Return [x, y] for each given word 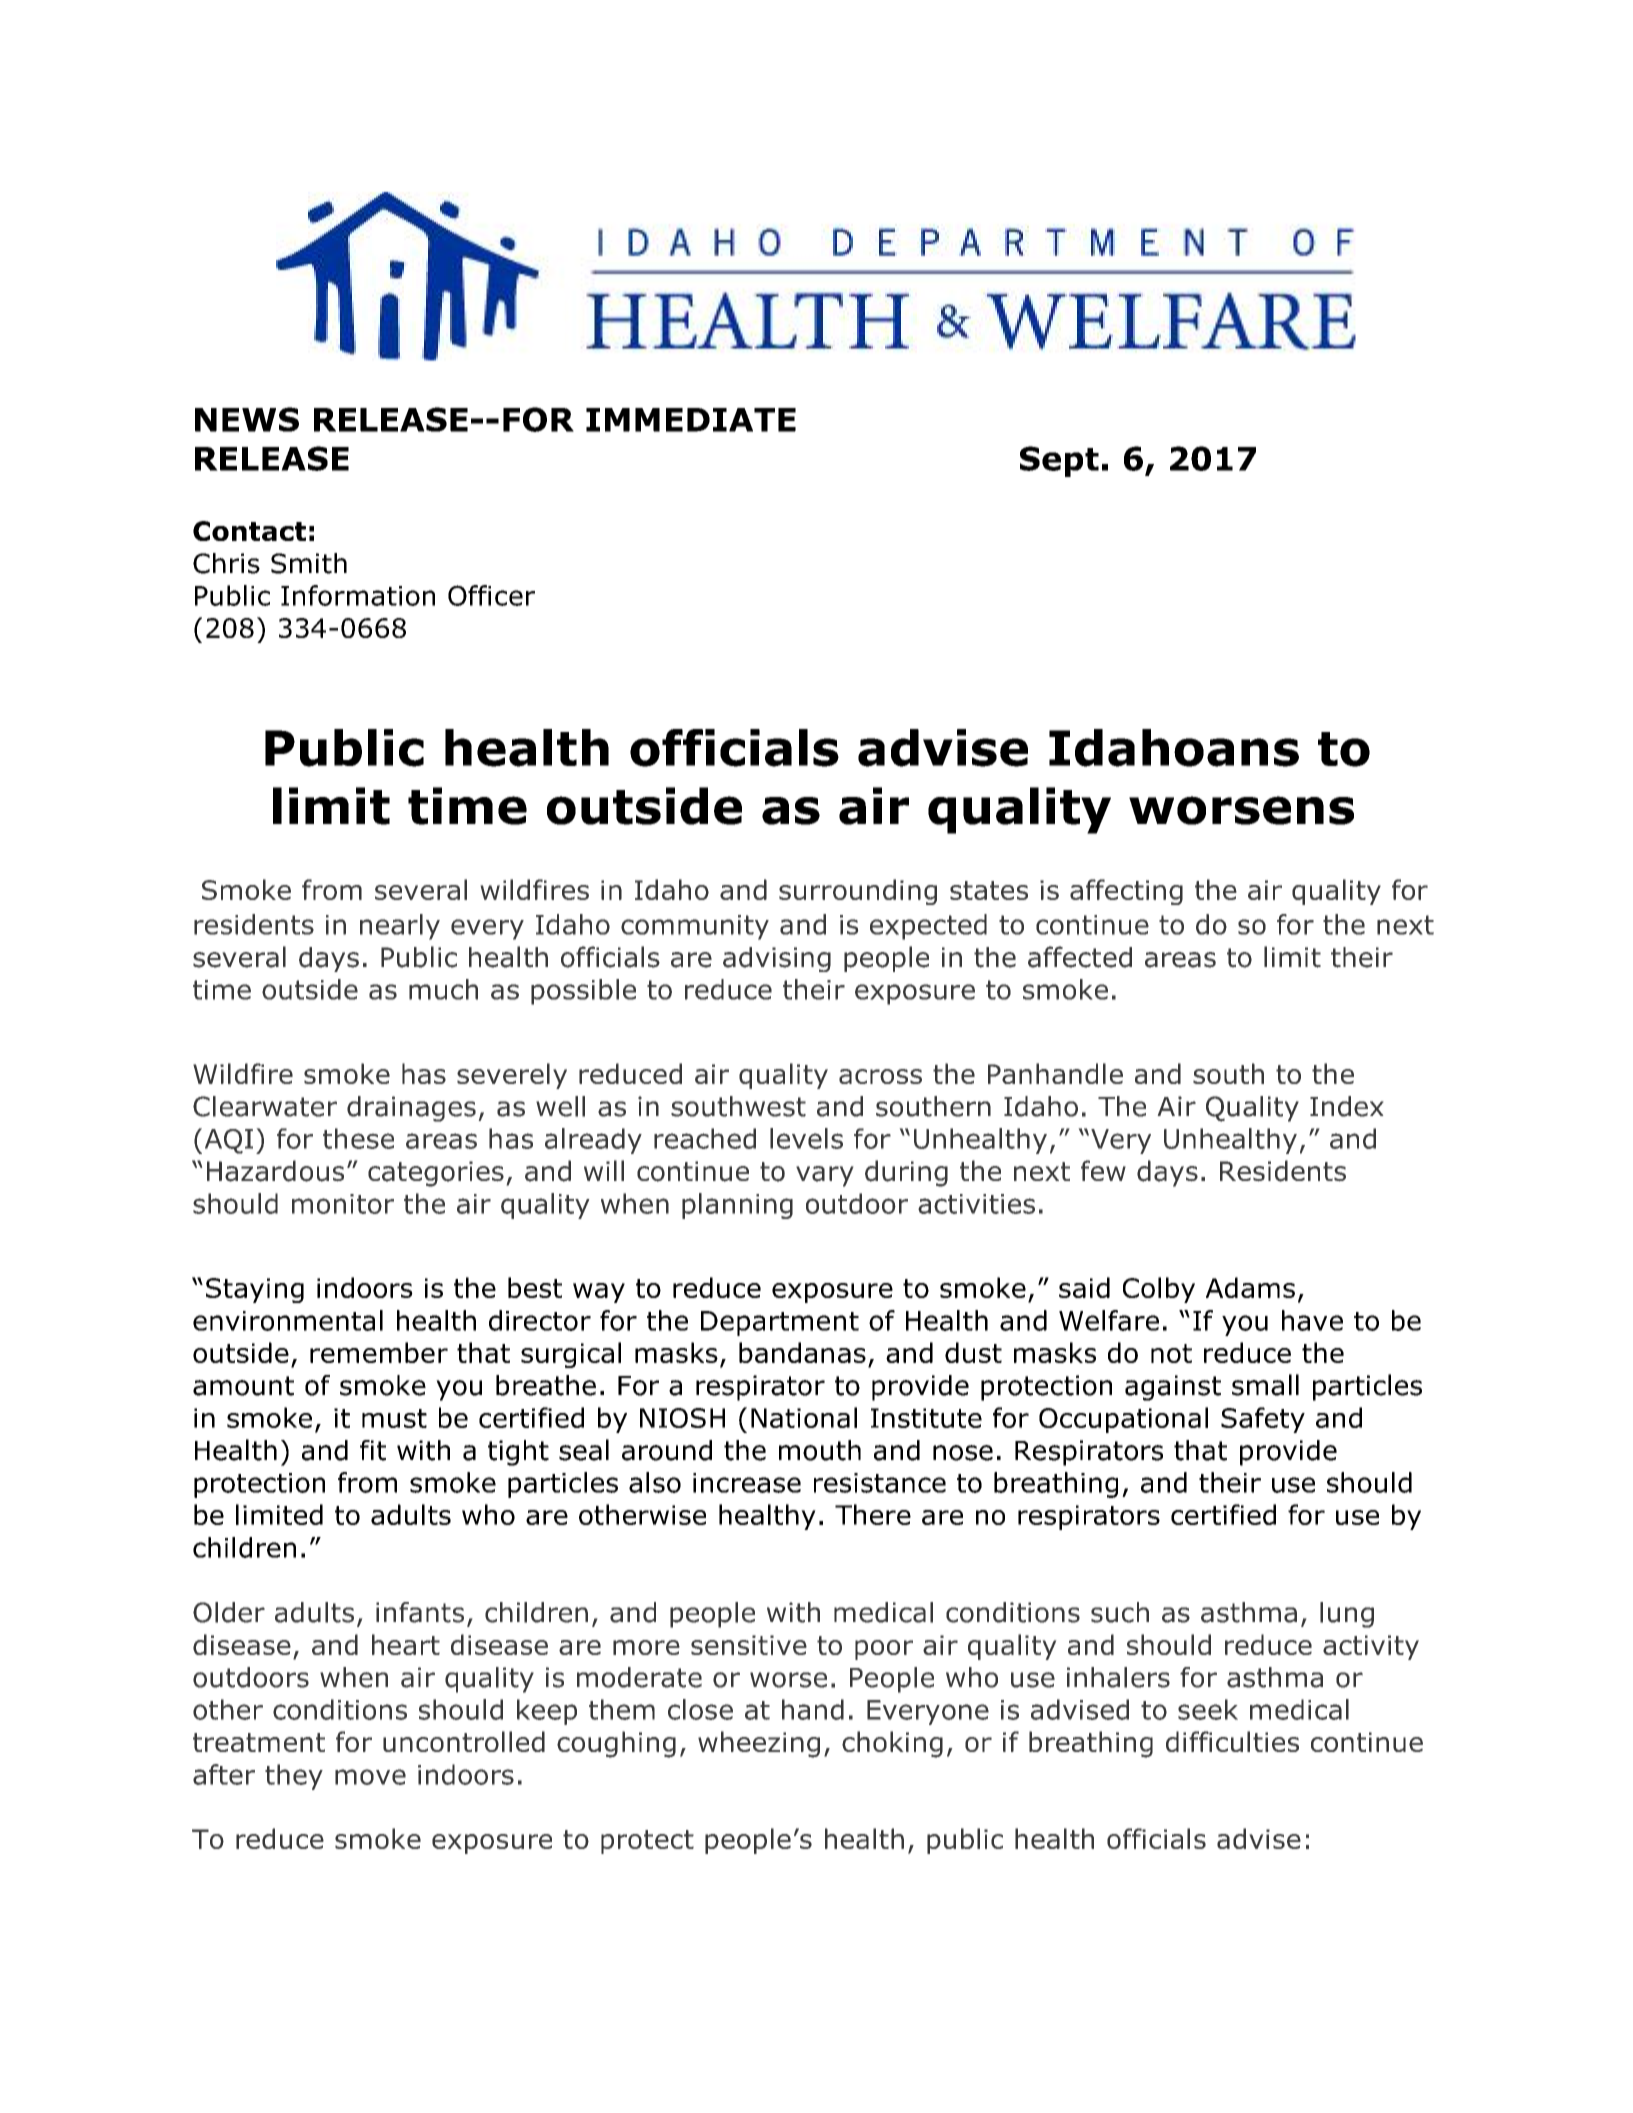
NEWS [247, 419]
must [394, 1418]
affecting [1126, 892]
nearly [400, 927]
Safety [1263, 1420]
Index [1347, 1106]
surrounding [858, 892]
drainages [411, 1109]
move [370, 1777]
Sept [1059, 461]
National [804, 1417]
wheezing [759, 1744]
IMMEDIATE [691, 420]
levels [806, 1138]
